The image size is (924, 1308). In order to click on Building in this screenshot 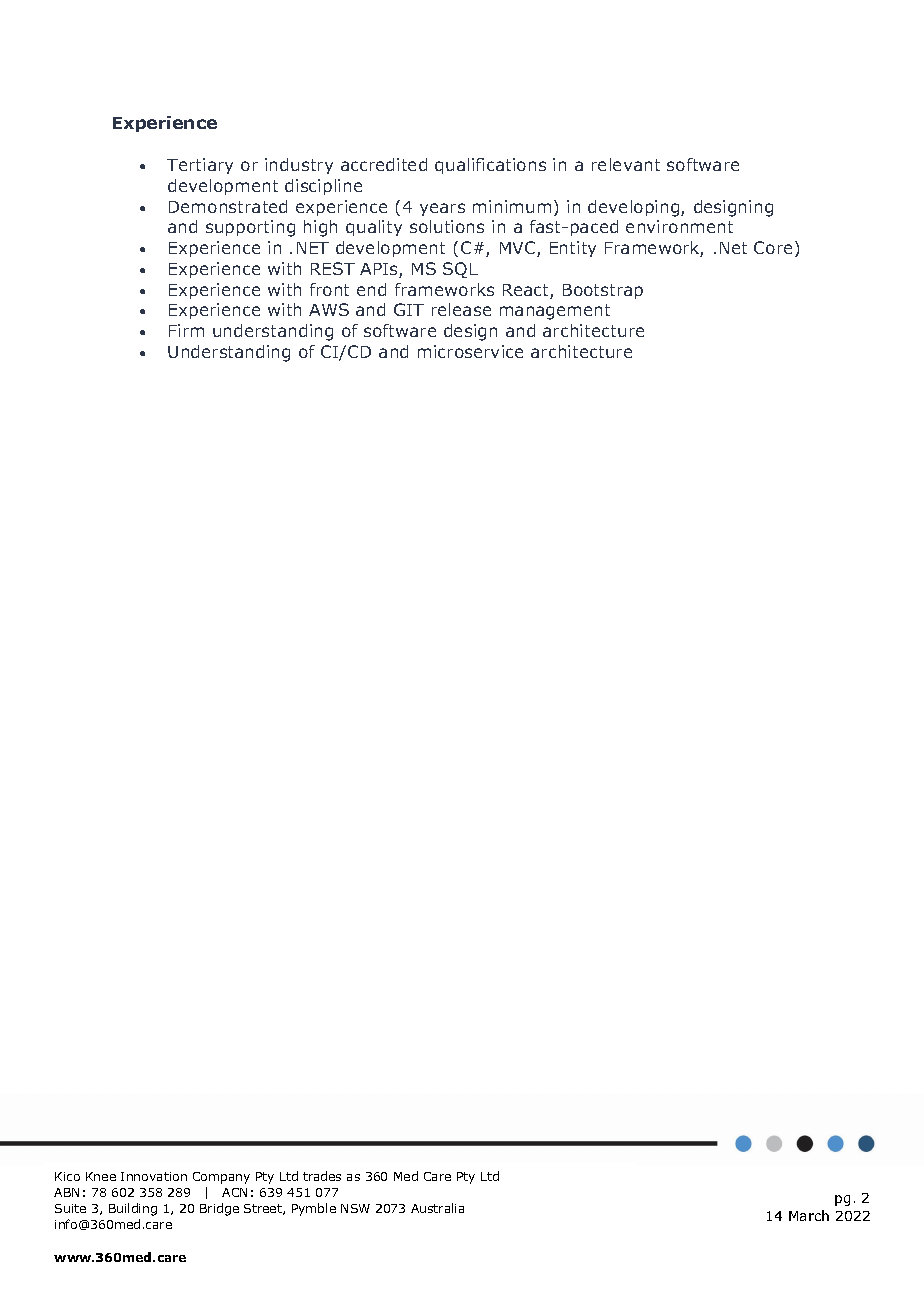, I will do `click(133, 1209)`.
